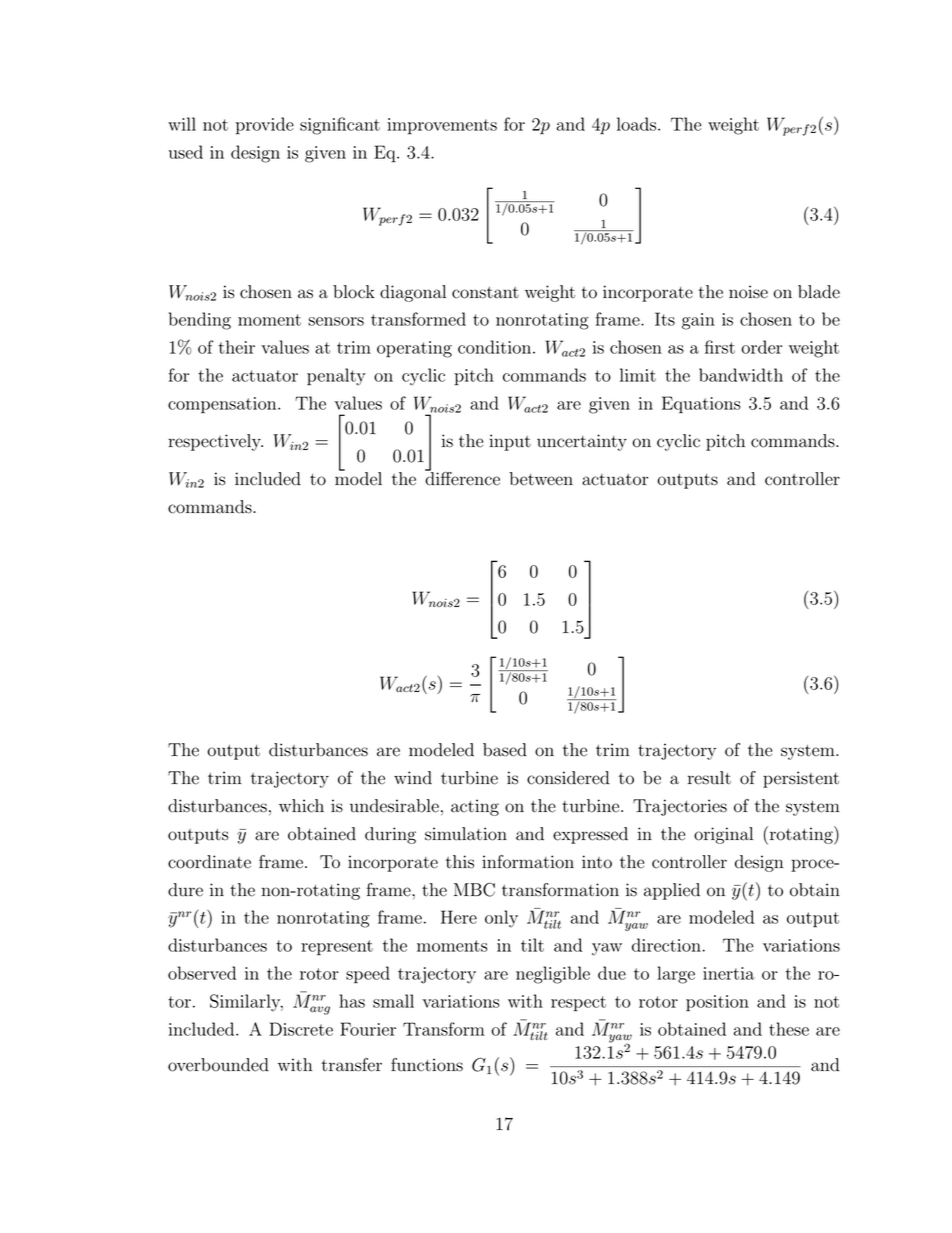  I want to click on result, so click(709, 778).
